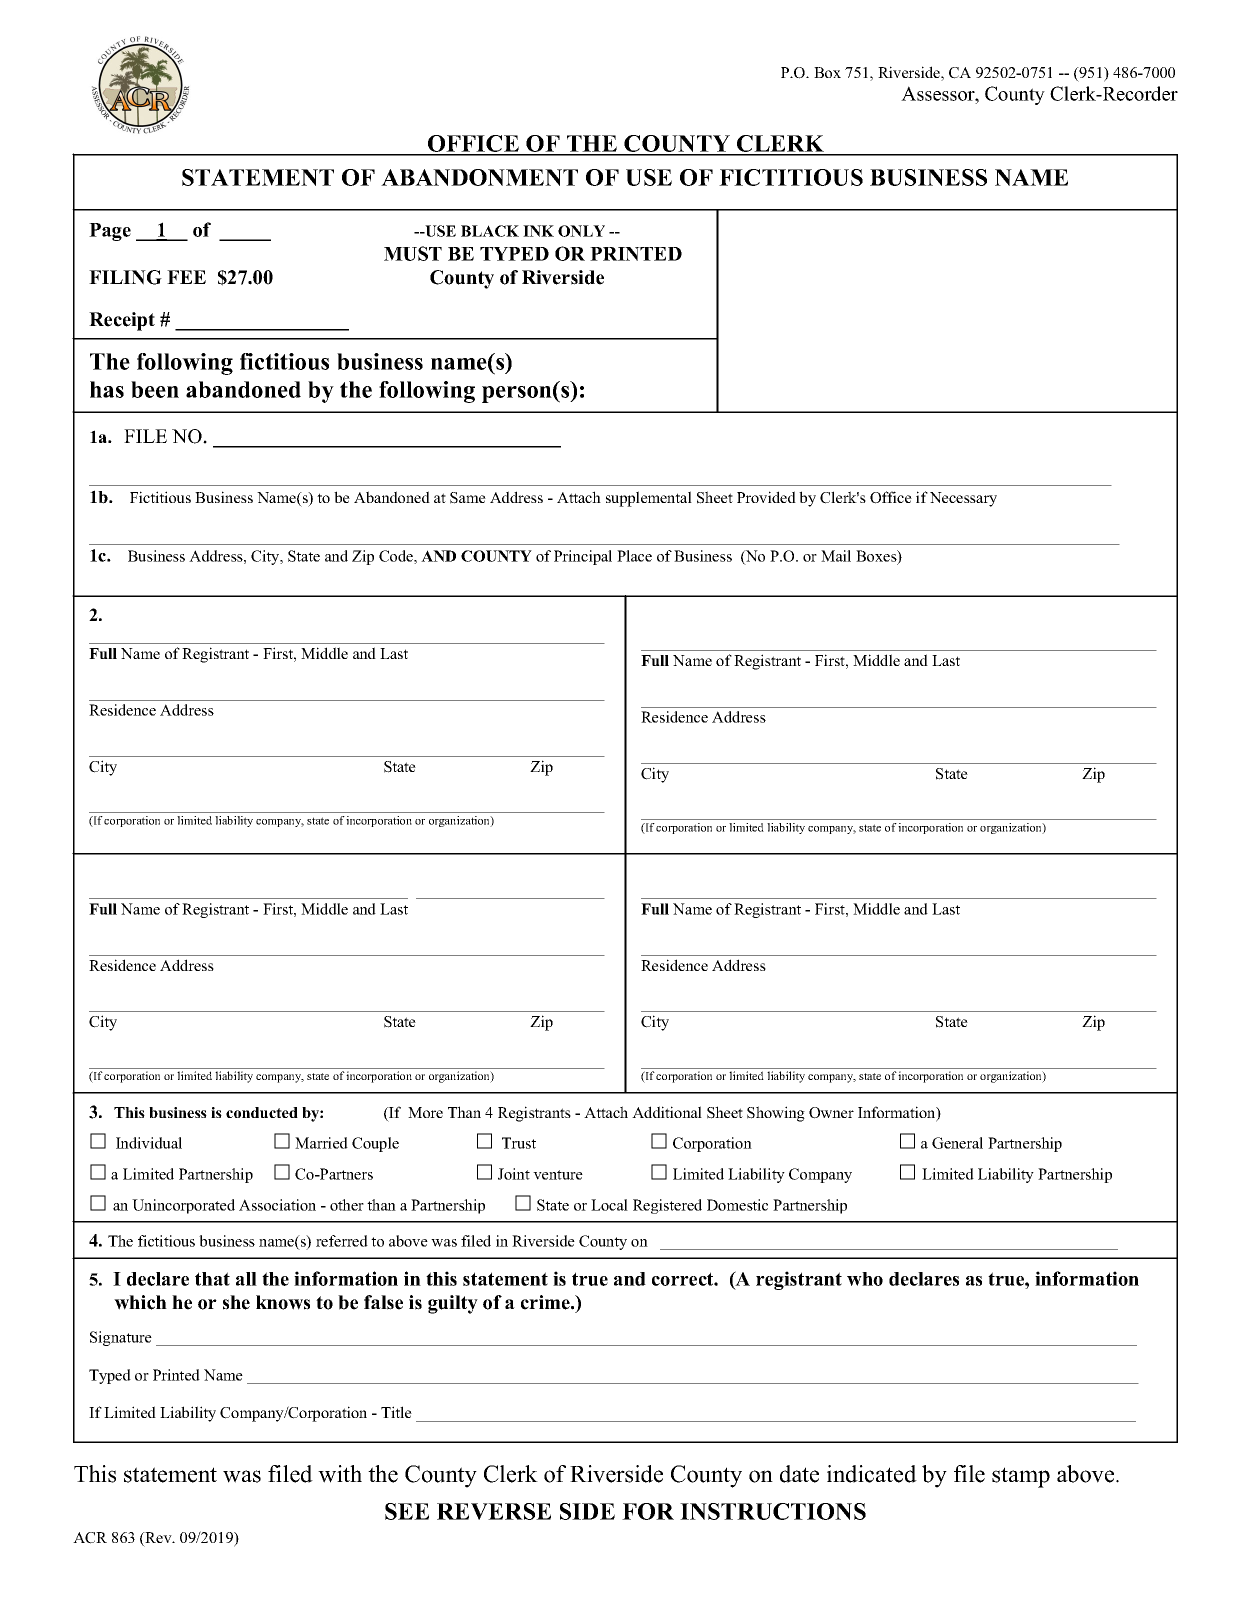  Describe the element at coordinates (155, 389) in the screenshot. I see `been` at that location.
